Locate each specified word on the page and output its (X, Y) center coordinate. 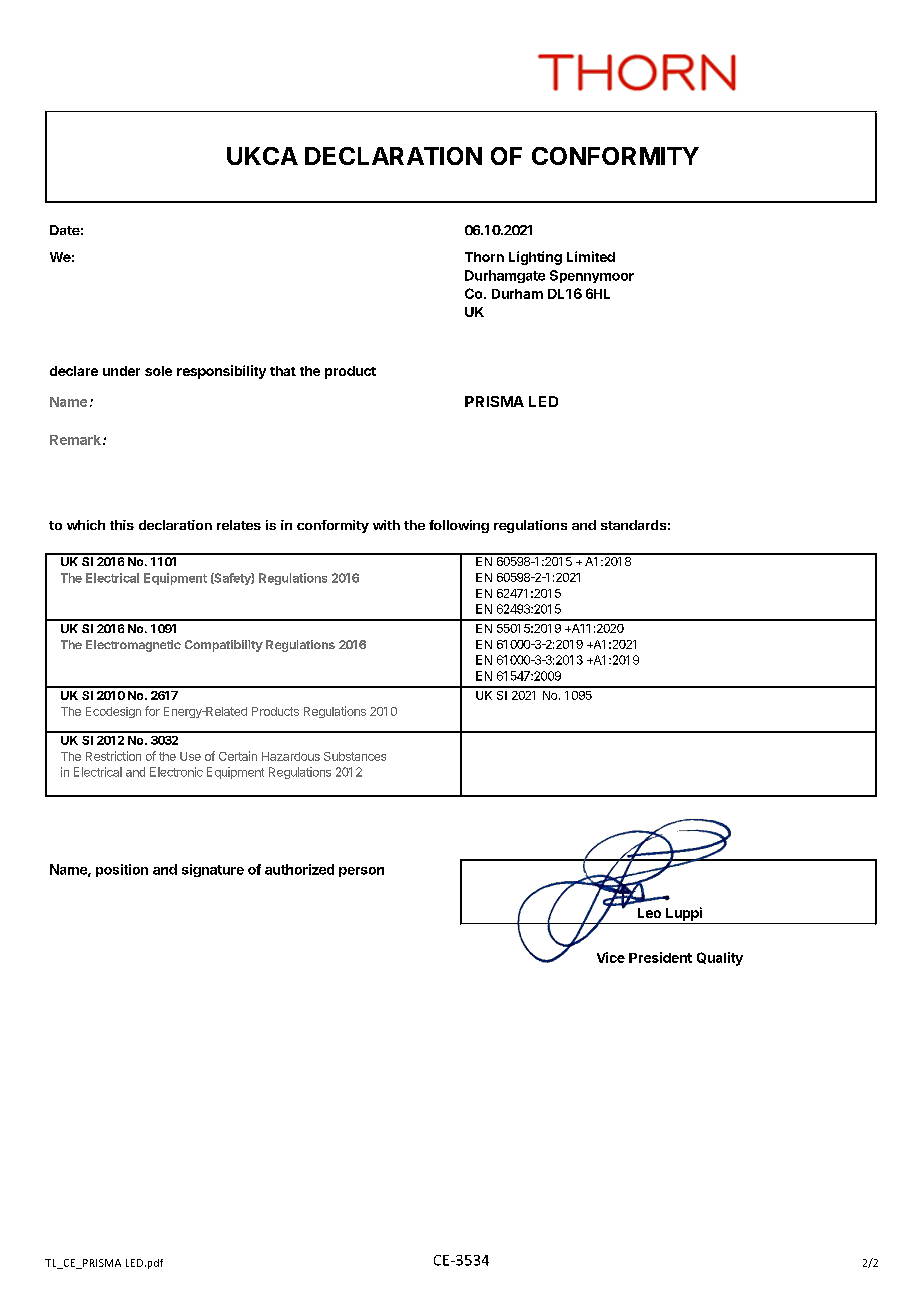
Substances (355, 756)
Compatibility (224, 646)
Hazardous (291, 756)
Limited (591, 256)
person (361, 872)
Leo (649, 913)
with (386, 525)
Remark (75, 440)
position (122, 870)
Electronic (176, 772)
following (459, 526)
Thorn (484, 257)
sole (158, 371)
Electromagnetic (133, 646)
